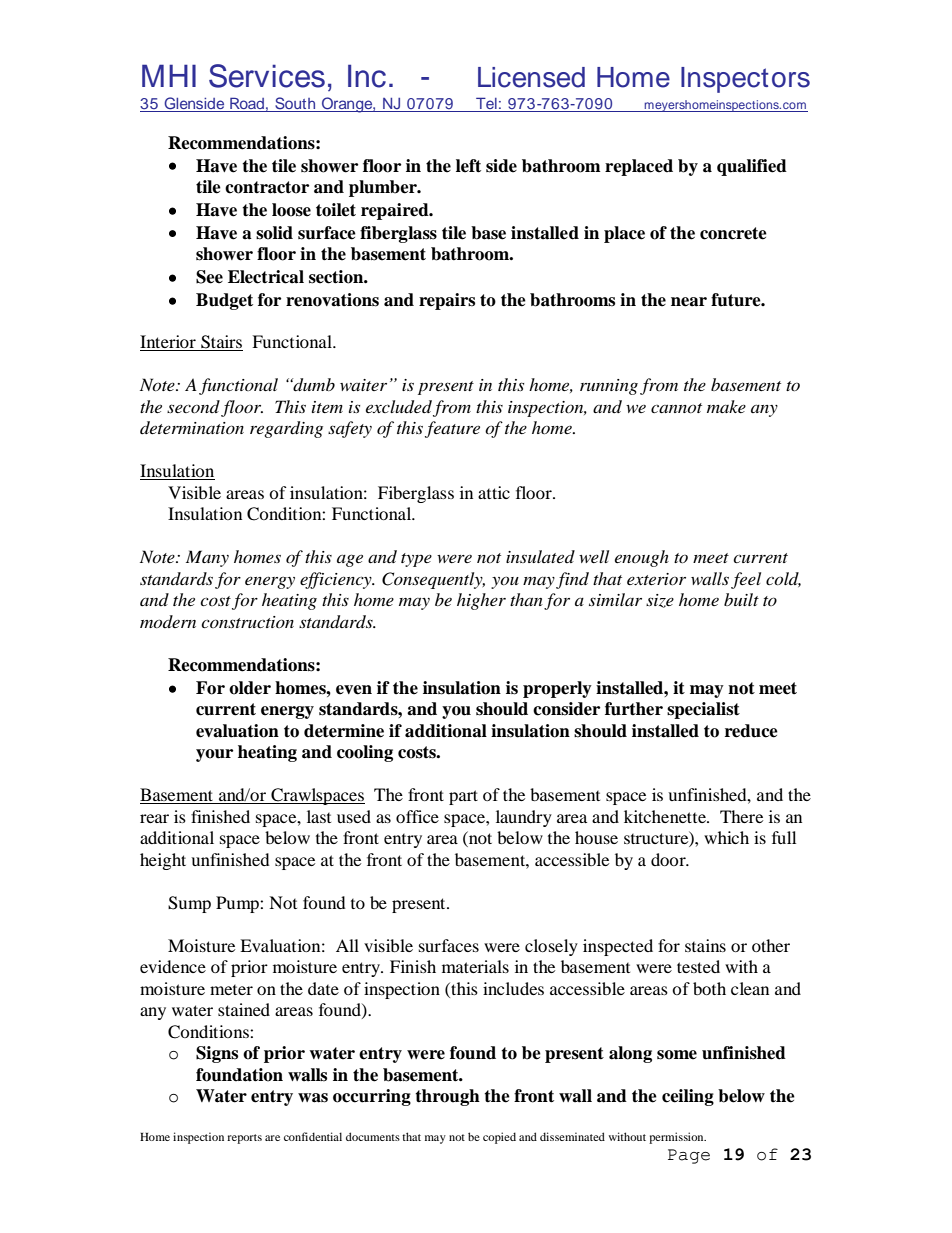  I want to click on Road, so click(247, 103).
